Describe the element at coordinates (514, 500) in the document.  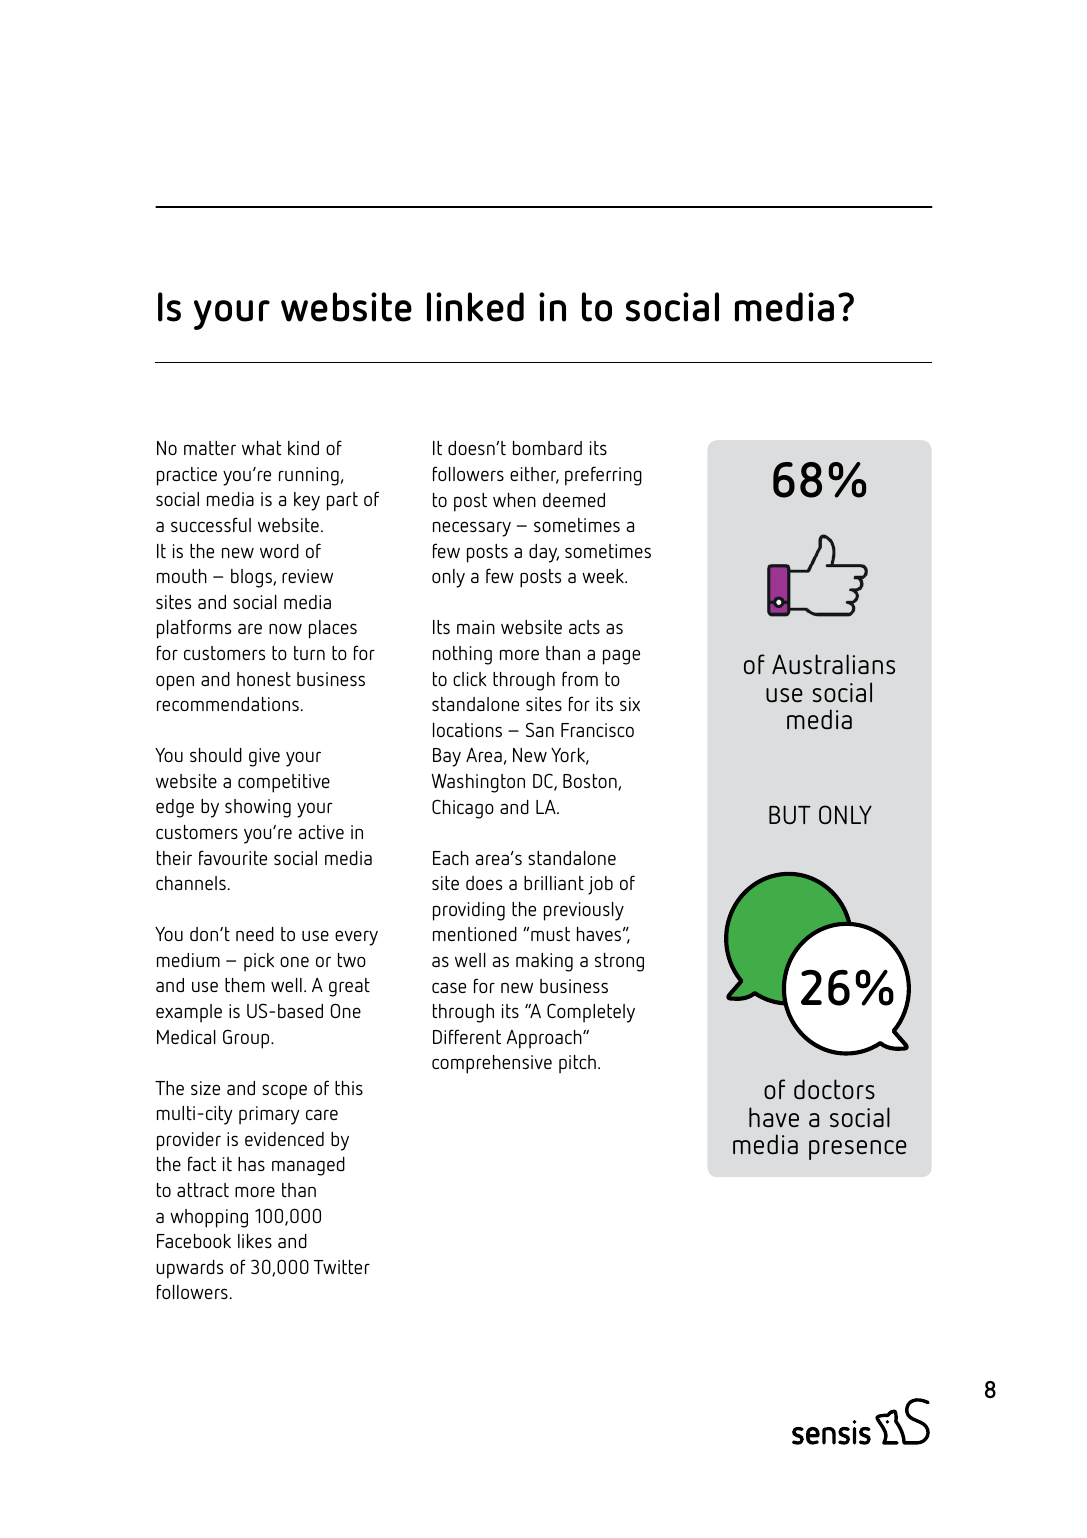
I see `when` at that location.
